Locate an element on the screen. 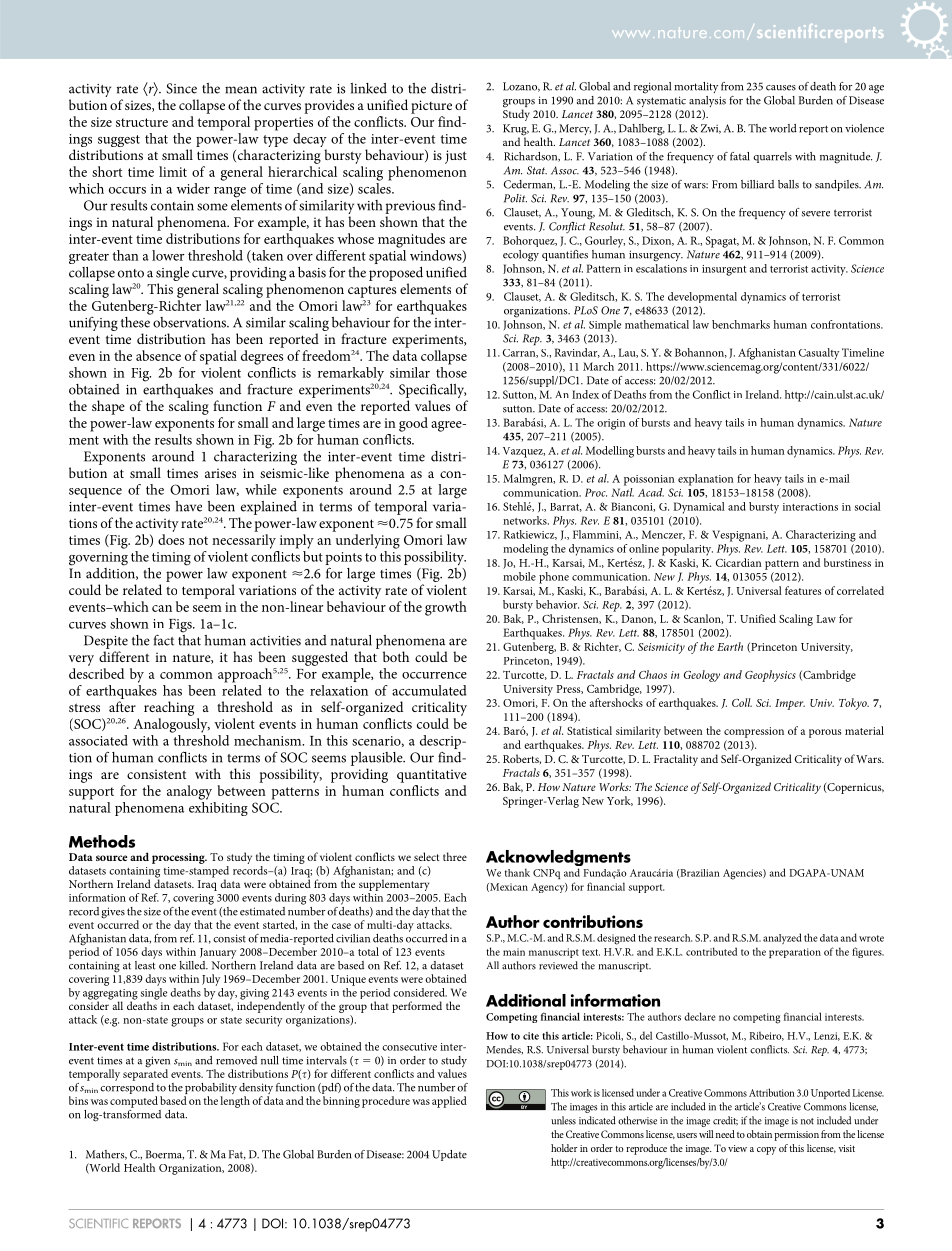 This screenshot has height=1251, width=952. good is located at coordinates (413, 424).
